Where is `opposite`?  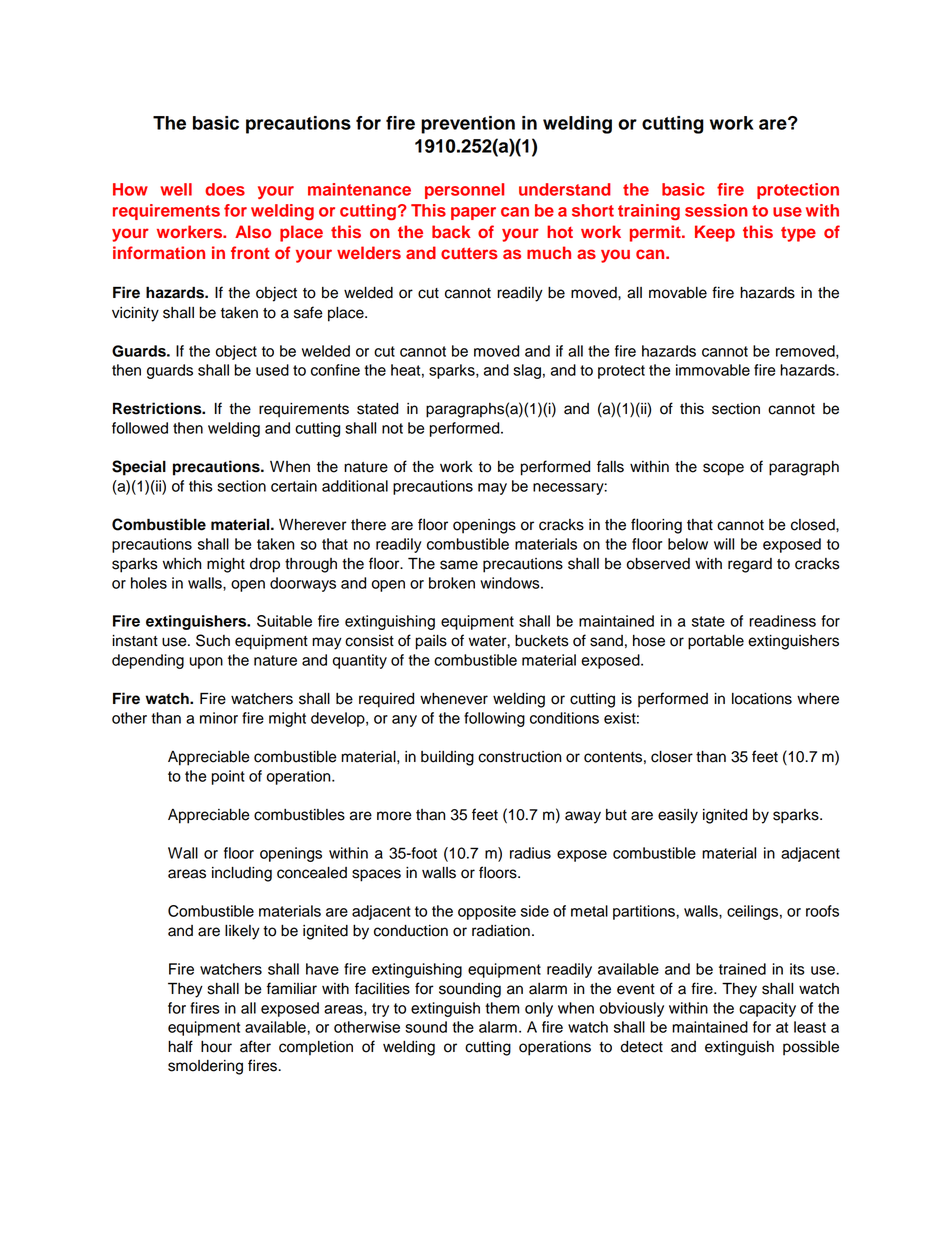
opposite is located at coordinates (487, 912).
